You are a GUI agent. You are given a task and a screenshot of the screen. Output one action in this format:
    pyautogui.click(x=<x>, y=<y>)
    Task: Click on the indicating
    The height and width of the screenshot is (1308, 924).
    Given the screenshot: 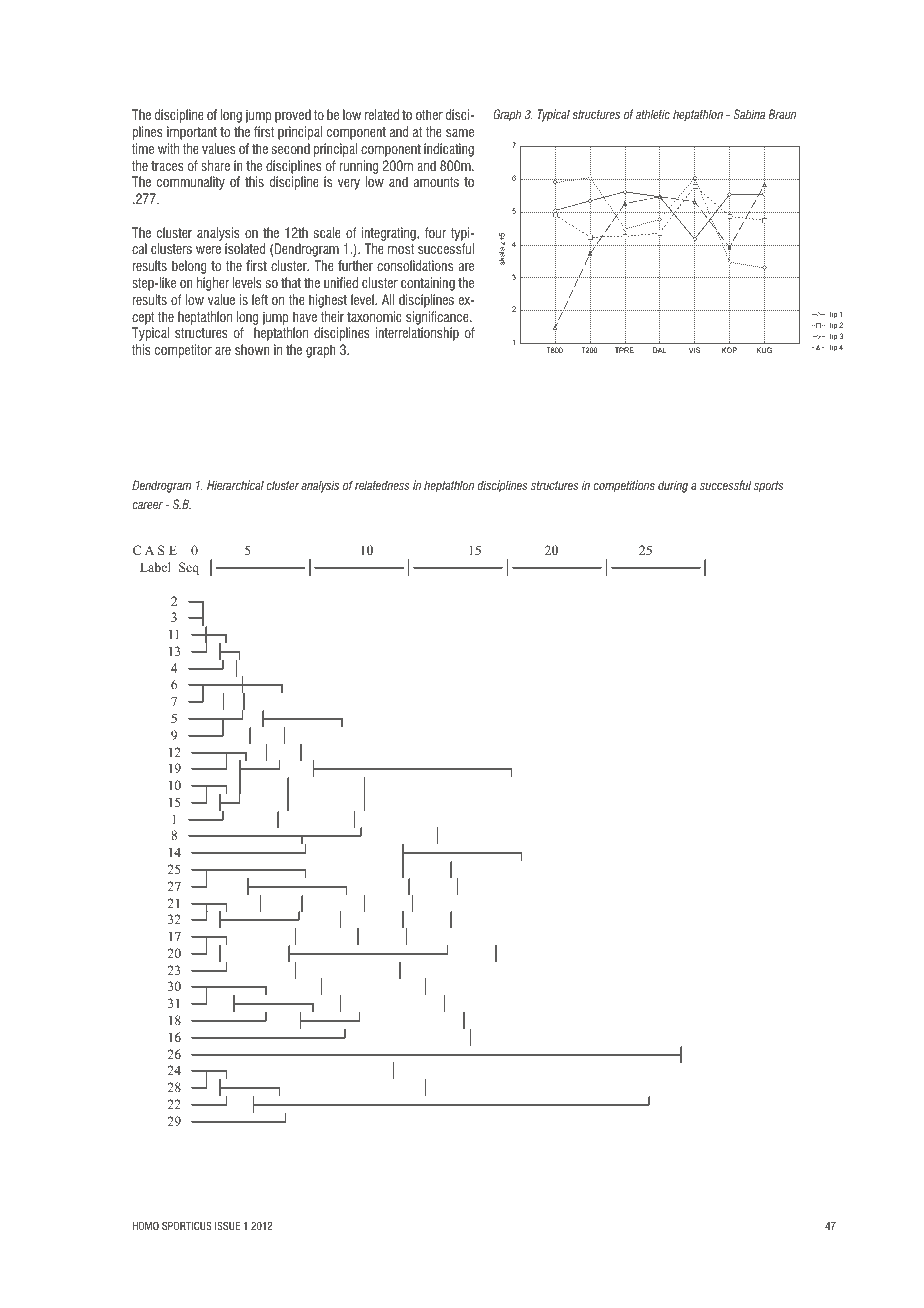 What is the action you would take?
    pyautogui.click(x=449, y=150)
